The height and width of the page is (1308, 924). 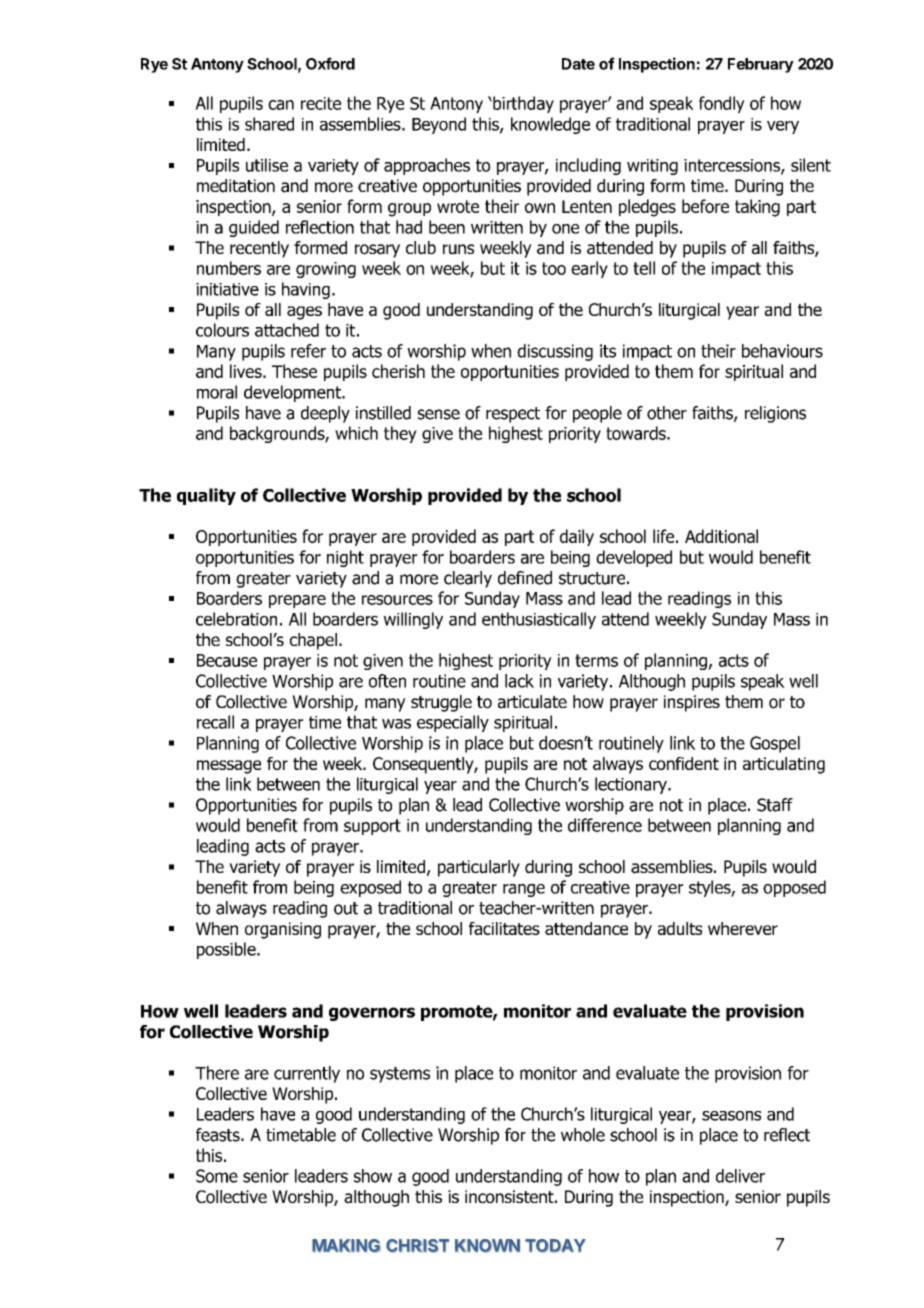 What do you see at coordinates (229, 767) in the page?
I see `message` at bounding box center [229, 767].
